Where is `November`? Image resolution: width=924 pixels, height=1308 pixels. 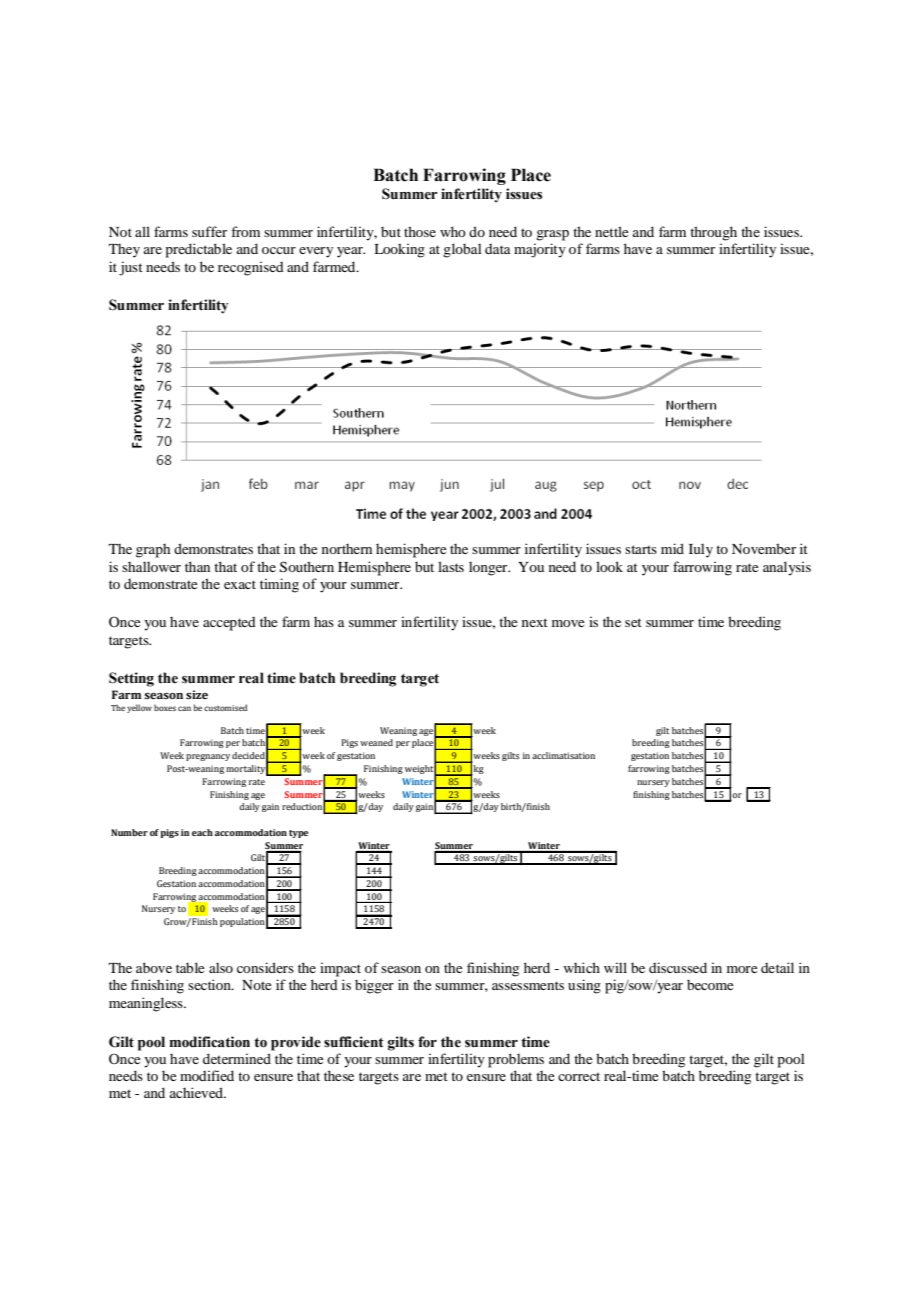 November is located at coordinates (764, 548).
